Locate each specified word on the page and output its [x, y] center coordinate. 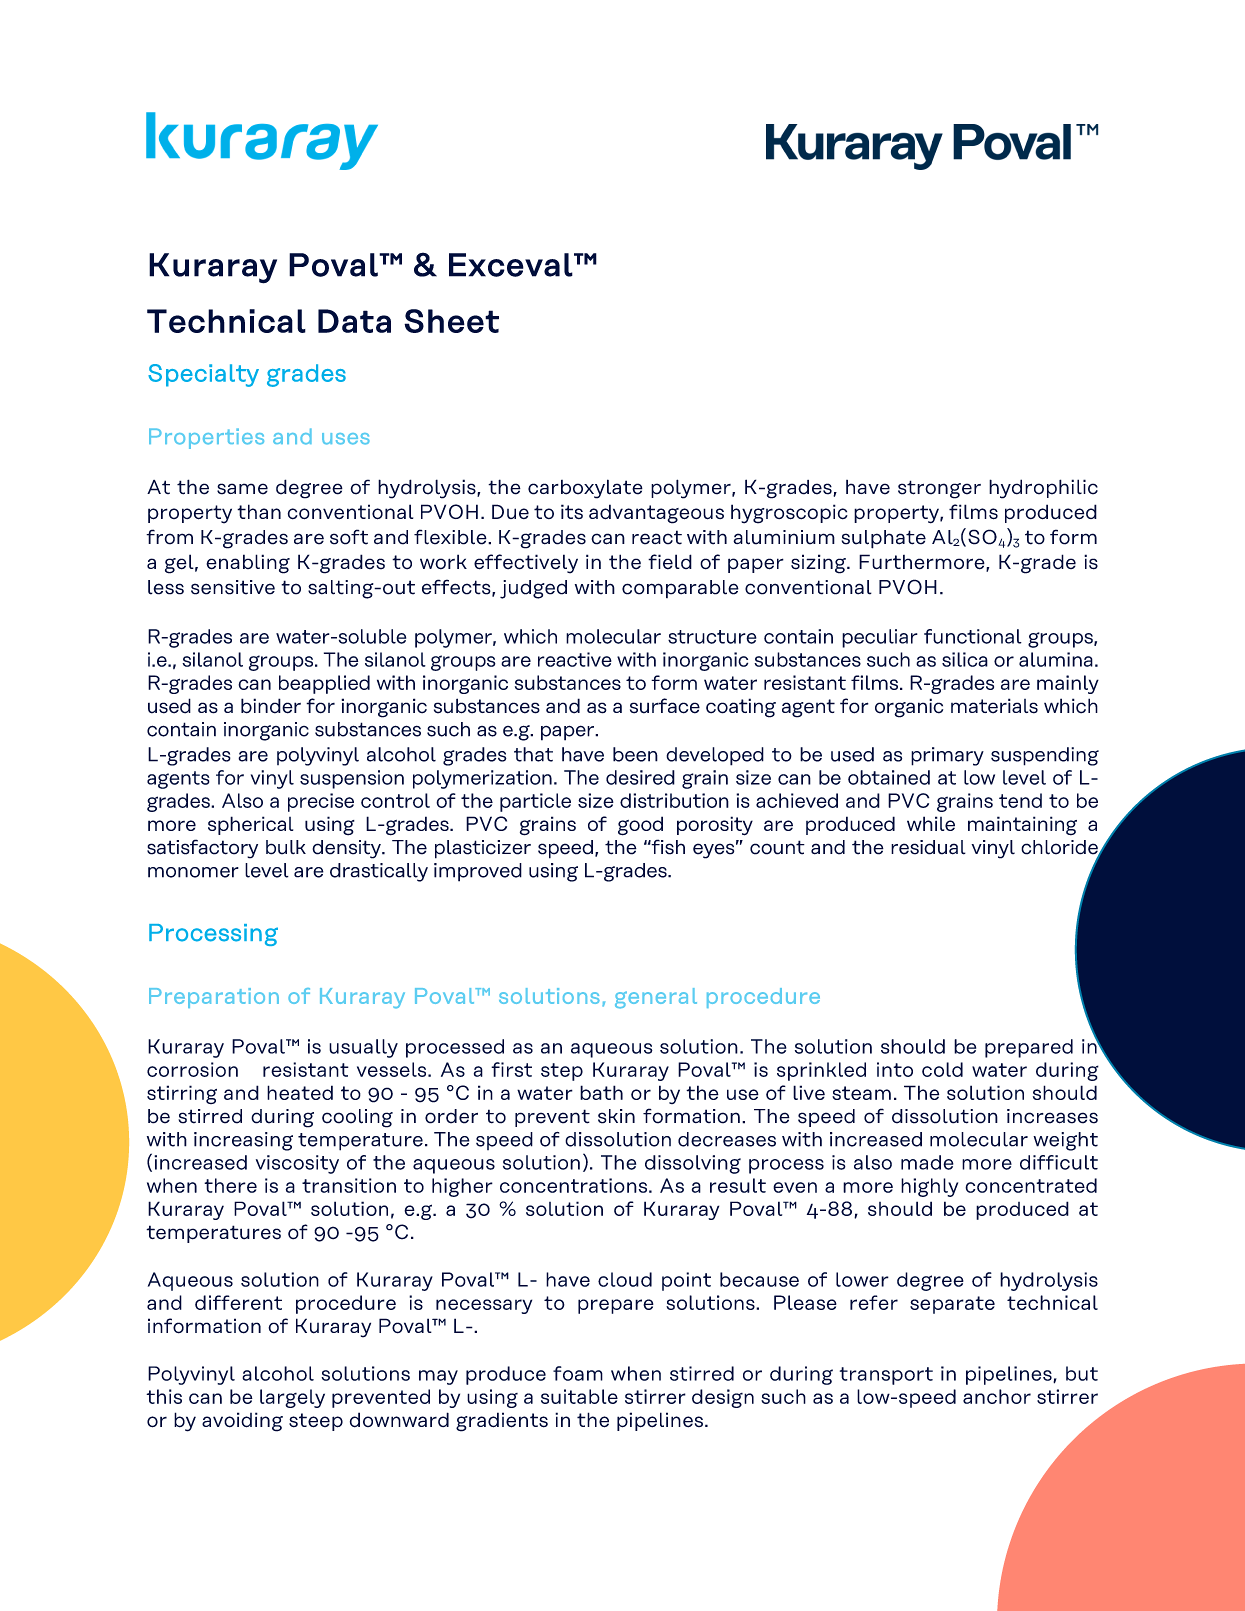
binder [271, 706]
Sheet [451, 321]
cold [942, 1069]
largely [292, 1398]
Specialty [203, 375]
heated [300, 1092]
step [562, 1072]
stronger [939, 489]
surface [665, 706]
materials [994, 706]
